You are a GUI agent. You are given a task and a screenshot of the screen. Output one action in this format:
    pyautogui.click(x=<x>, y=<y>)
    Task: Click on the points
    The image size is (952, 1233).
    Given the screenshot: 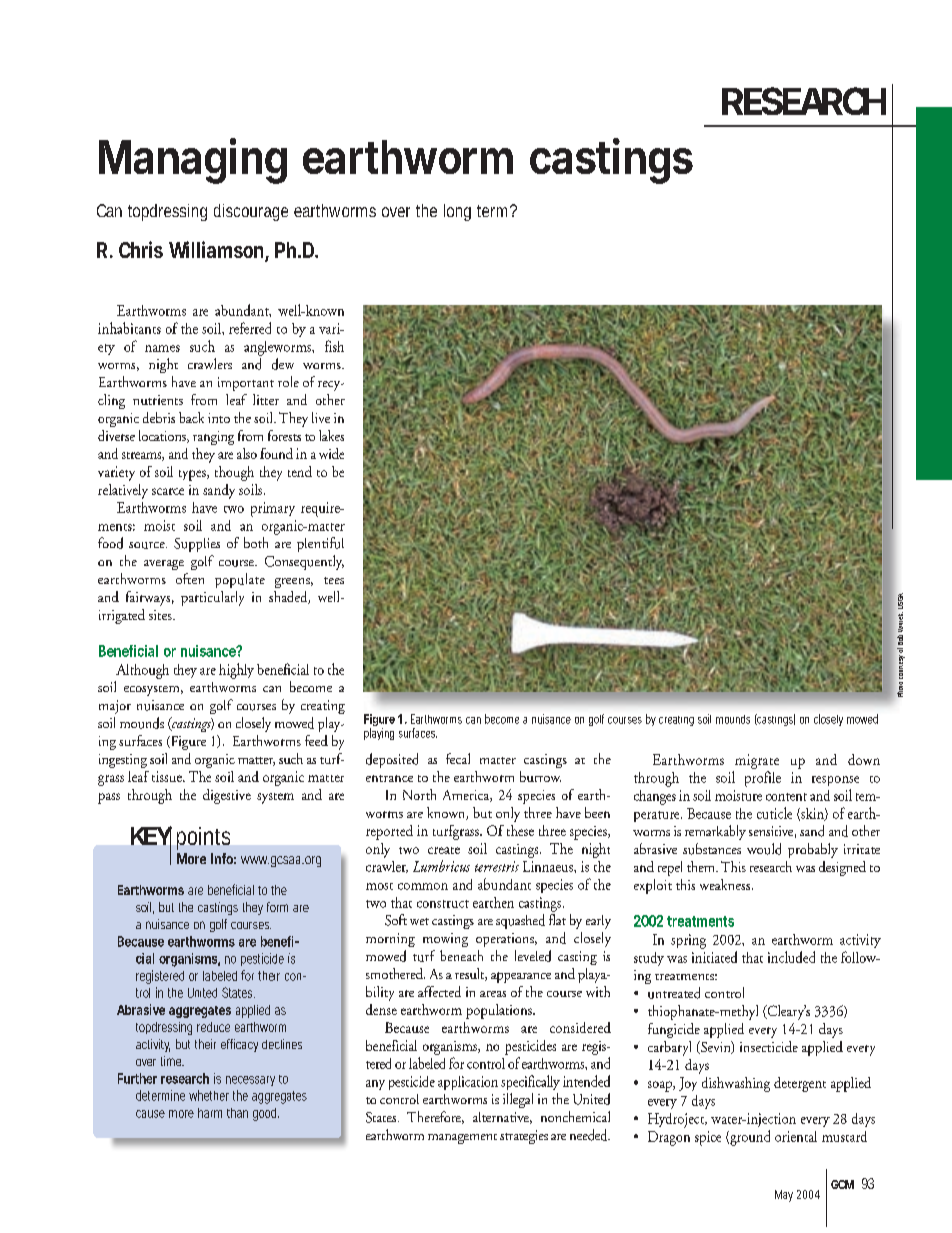 What is the action you would take?
    pyautogui.click(x=203, y=838)
